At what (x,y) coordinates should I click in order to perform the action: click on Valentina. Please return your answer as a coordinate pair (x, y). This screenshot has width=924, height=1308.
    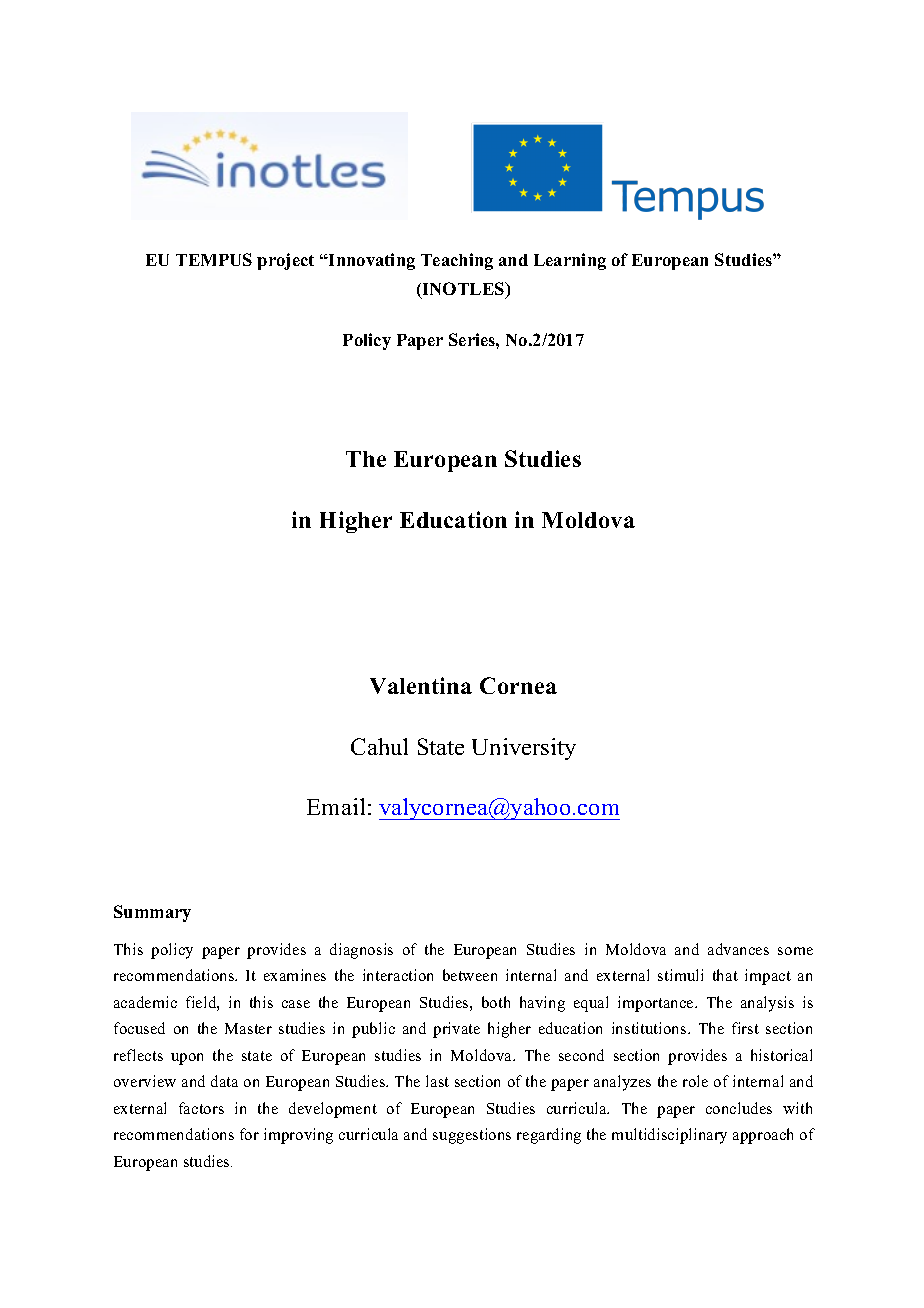
    Looking at the image, I should click on (421, 685).
